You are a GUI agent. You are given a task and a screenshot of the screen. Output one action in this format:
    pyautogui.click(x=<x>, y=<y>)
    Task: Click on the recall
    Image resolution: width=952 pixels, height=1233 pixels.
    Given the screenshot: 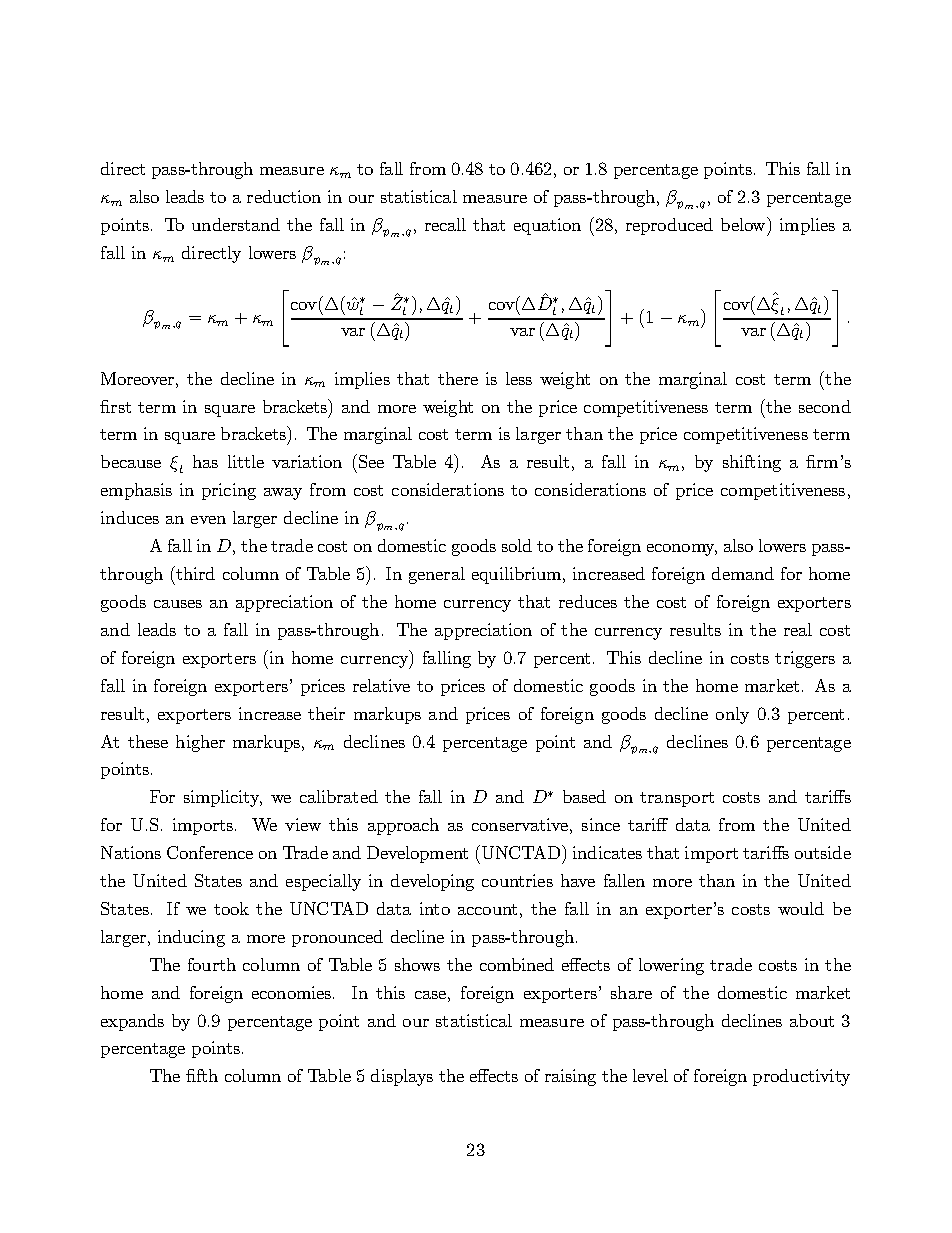 What is the action you would take?
    pyautogui.click(x=445, y=224)
